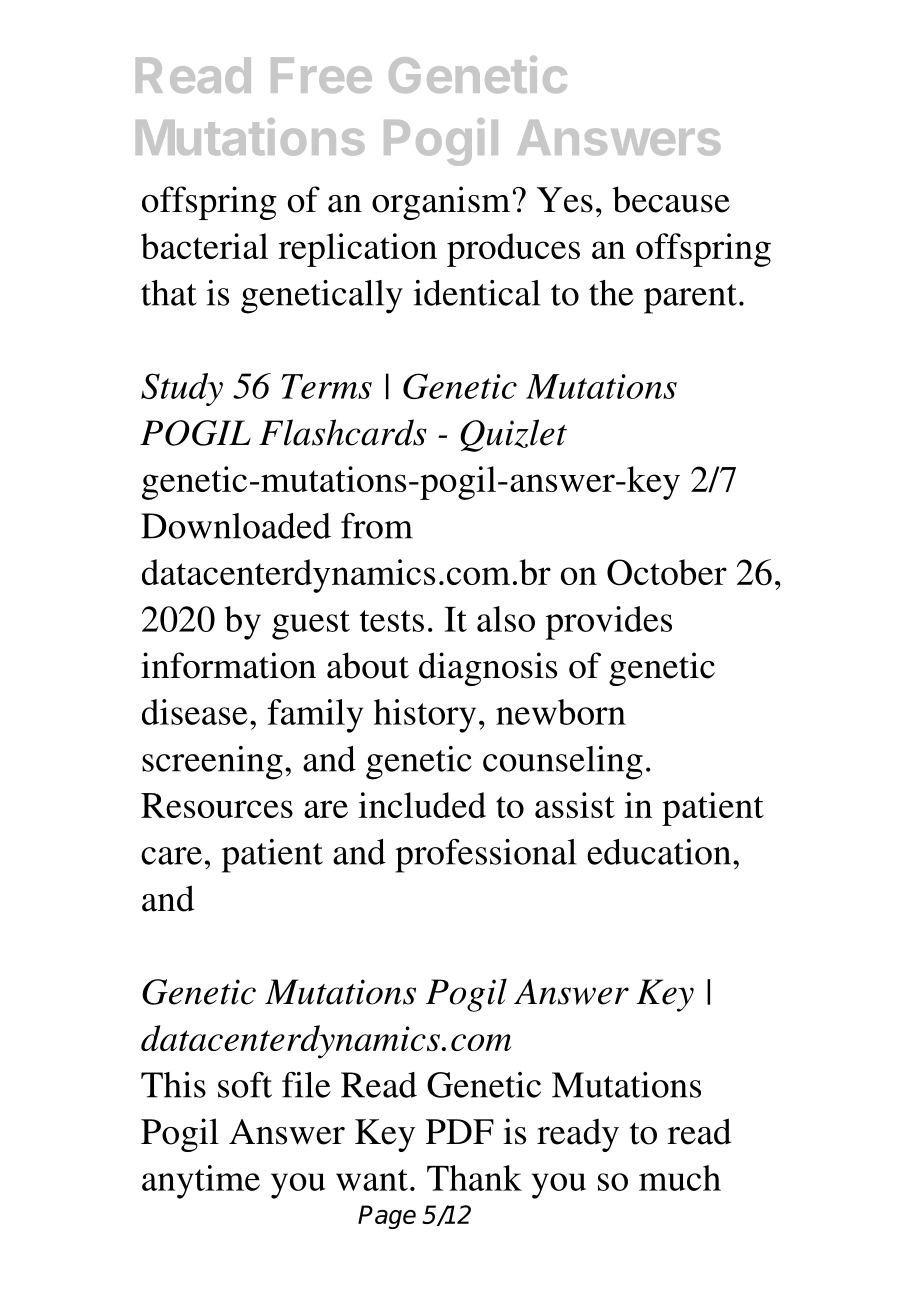  What do you see at coordinates (486, 856) in the screenshot?
I see `professional` at bounding box center [486, 856].
